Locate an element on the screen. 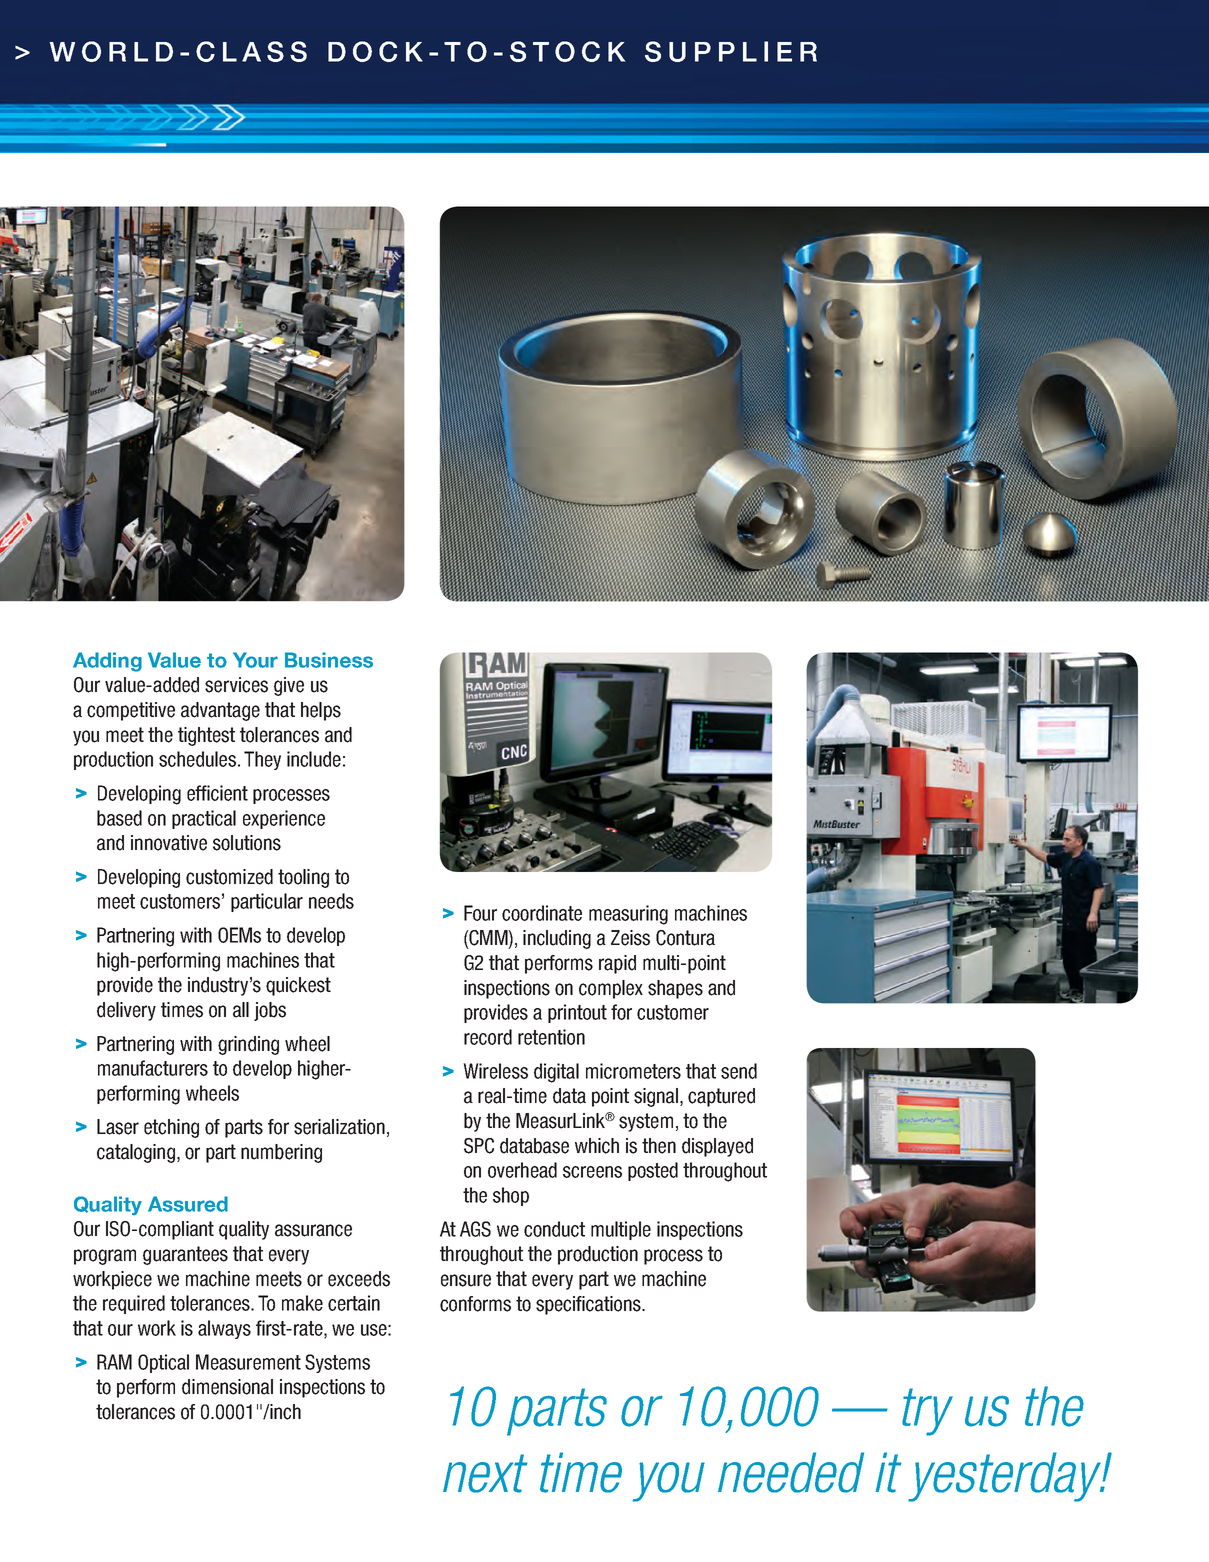 The height and width of the screenshot is (1562, 1209). manufacturers is located at coordinates (153, 1068).
